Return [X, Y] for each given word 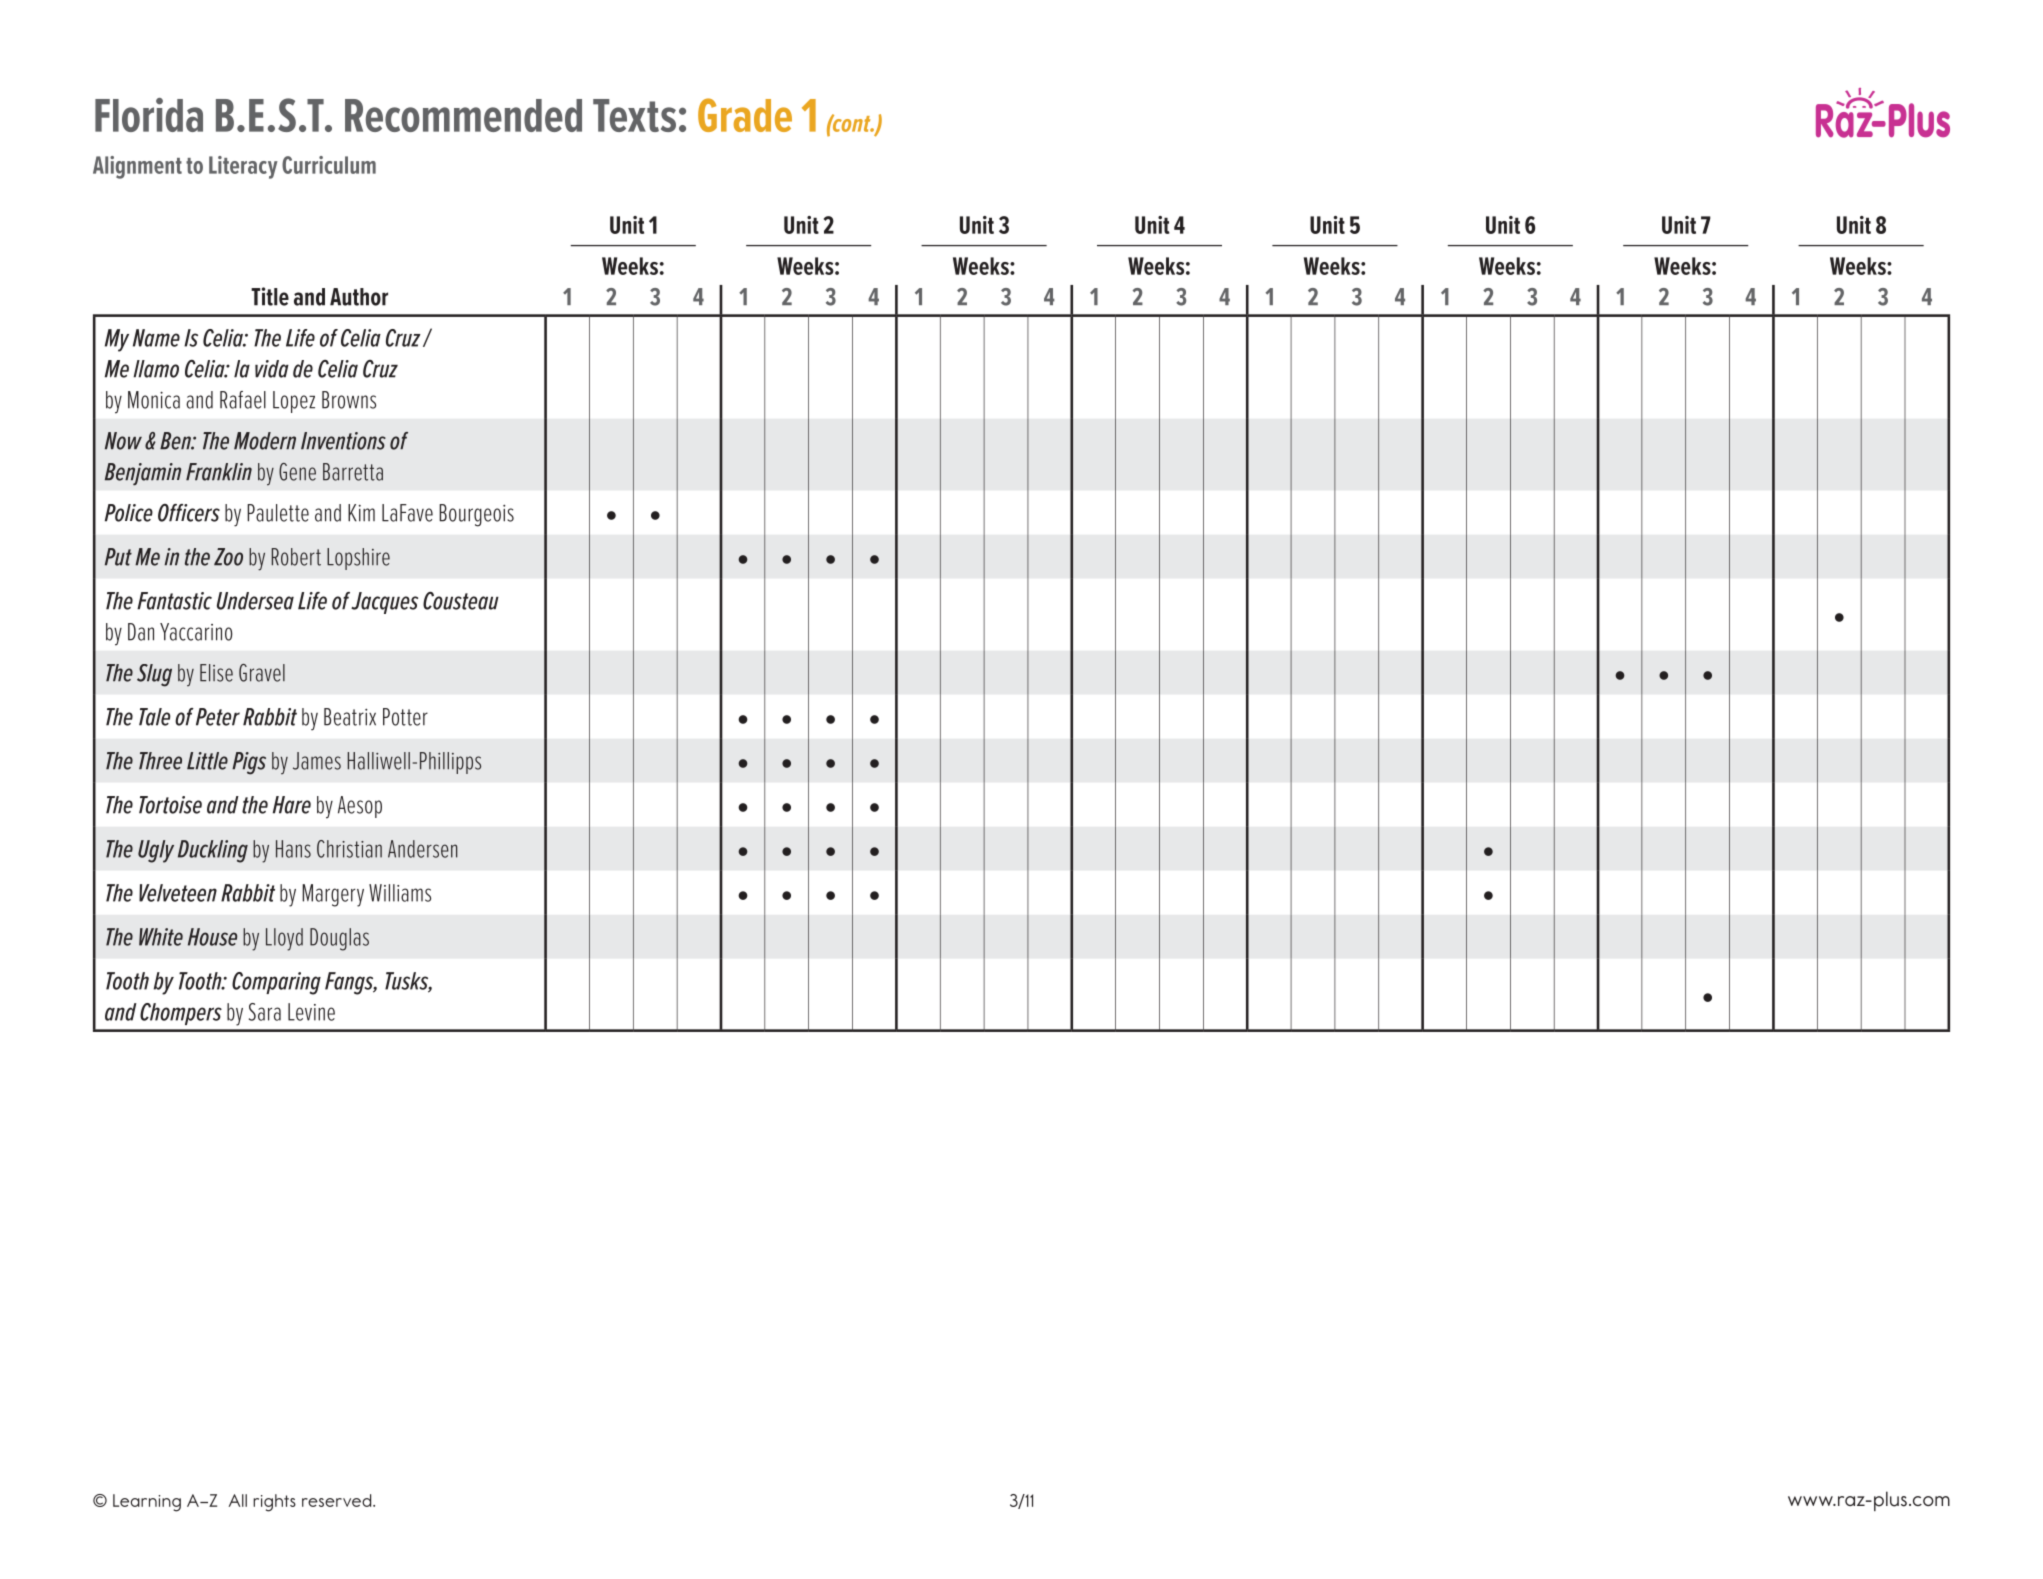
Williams [400, 893]
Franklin [219, 472]
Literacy [243, 167]
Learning [147, 1503]
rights [274, 1503]
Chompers [181, 1014]
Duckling [213, 851]
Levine [311, 1012]
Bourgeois [476, 515]
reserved [338, 1500]
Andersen [422, 849]
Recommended [463, 115]
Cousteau [461, 601]
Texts [634, 115]
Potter [405, 717]
